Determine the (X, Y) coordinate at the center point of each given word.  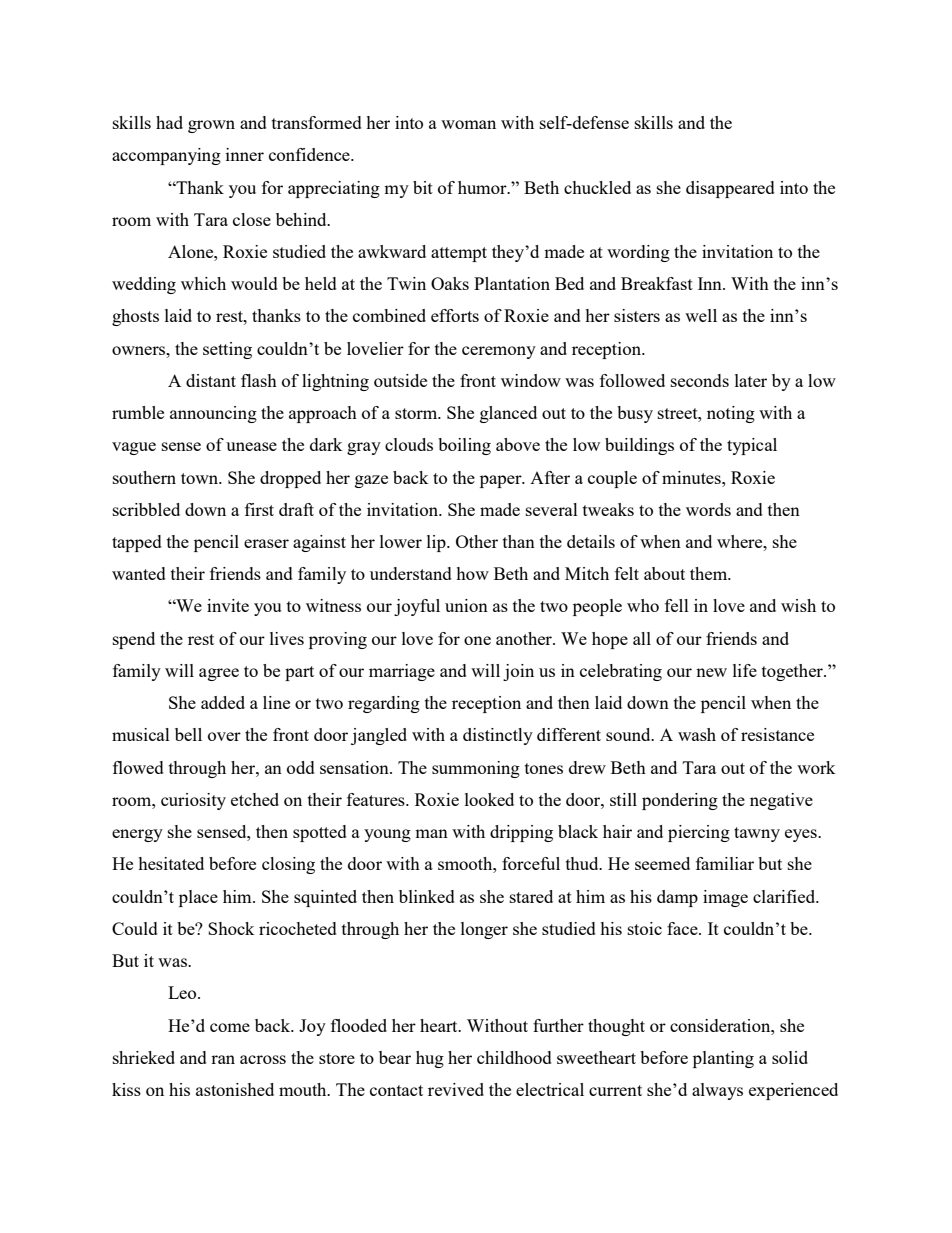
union (466, 605)
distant (211, 380)
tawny (757, 834)
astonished (235, 1089)
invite (228, 605)
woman (468, 124)
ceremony (499, 352)
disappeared (730, 189)
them (710, 573)
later (751, 380)
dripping (521, 833)
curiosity (193, 801)
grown (211, 126)
